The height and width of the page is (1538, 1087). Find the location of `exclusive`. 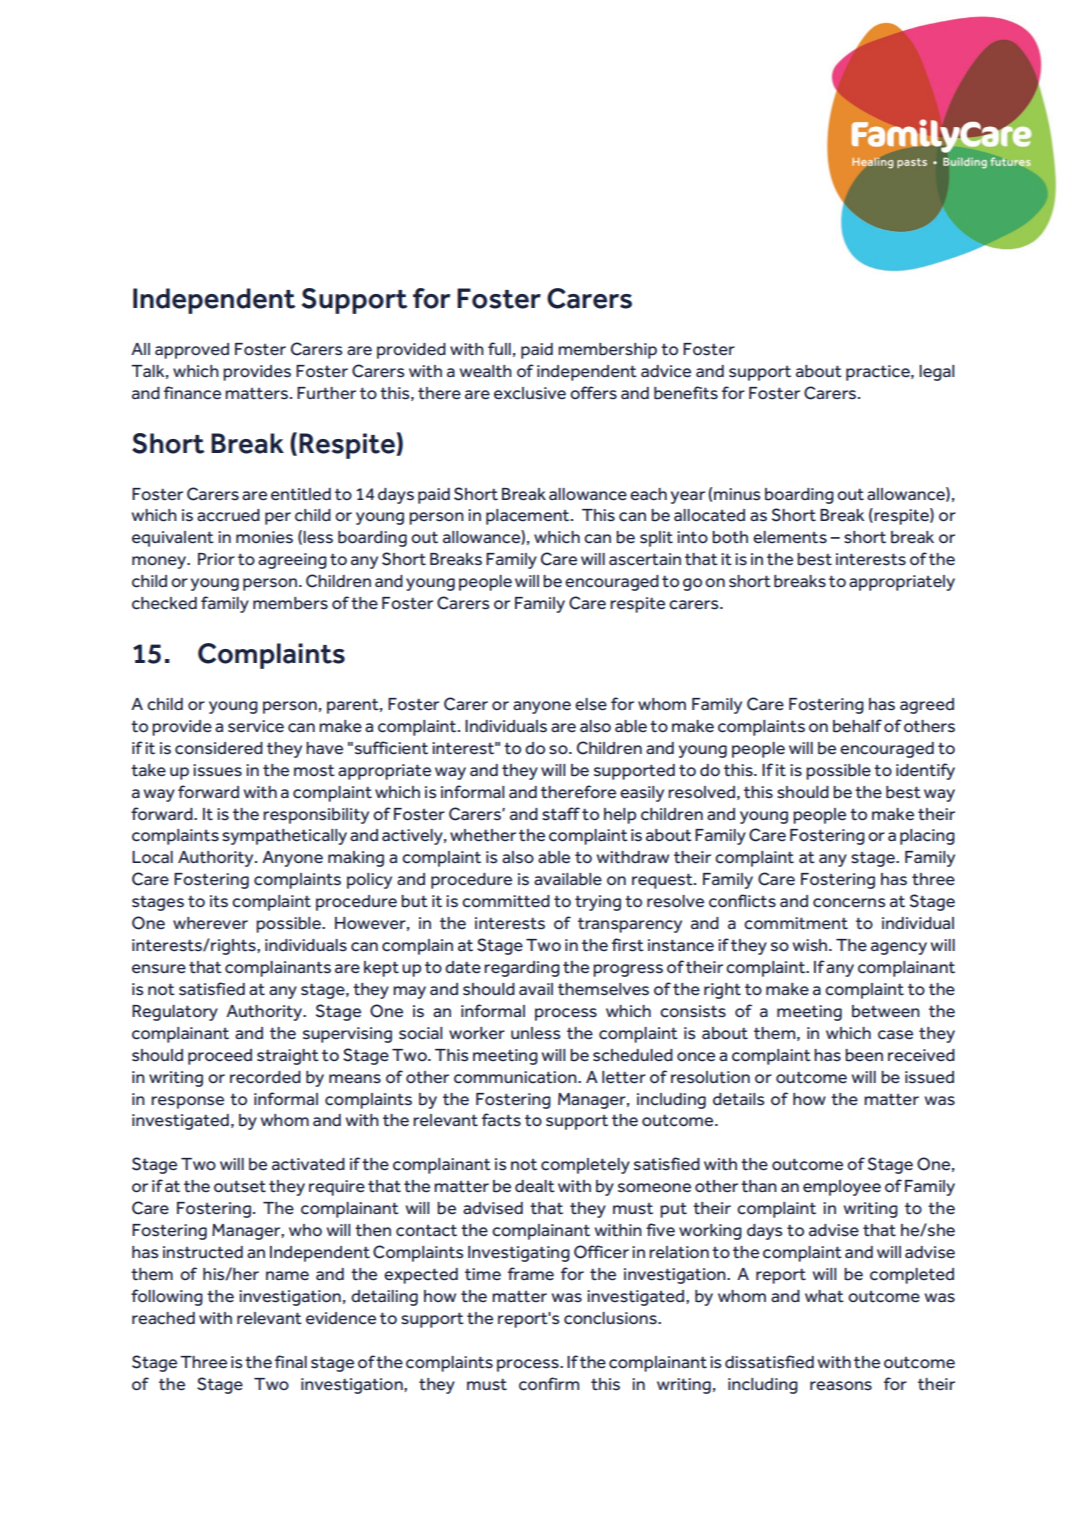

exclusive is located at coordinates (530, 393).
